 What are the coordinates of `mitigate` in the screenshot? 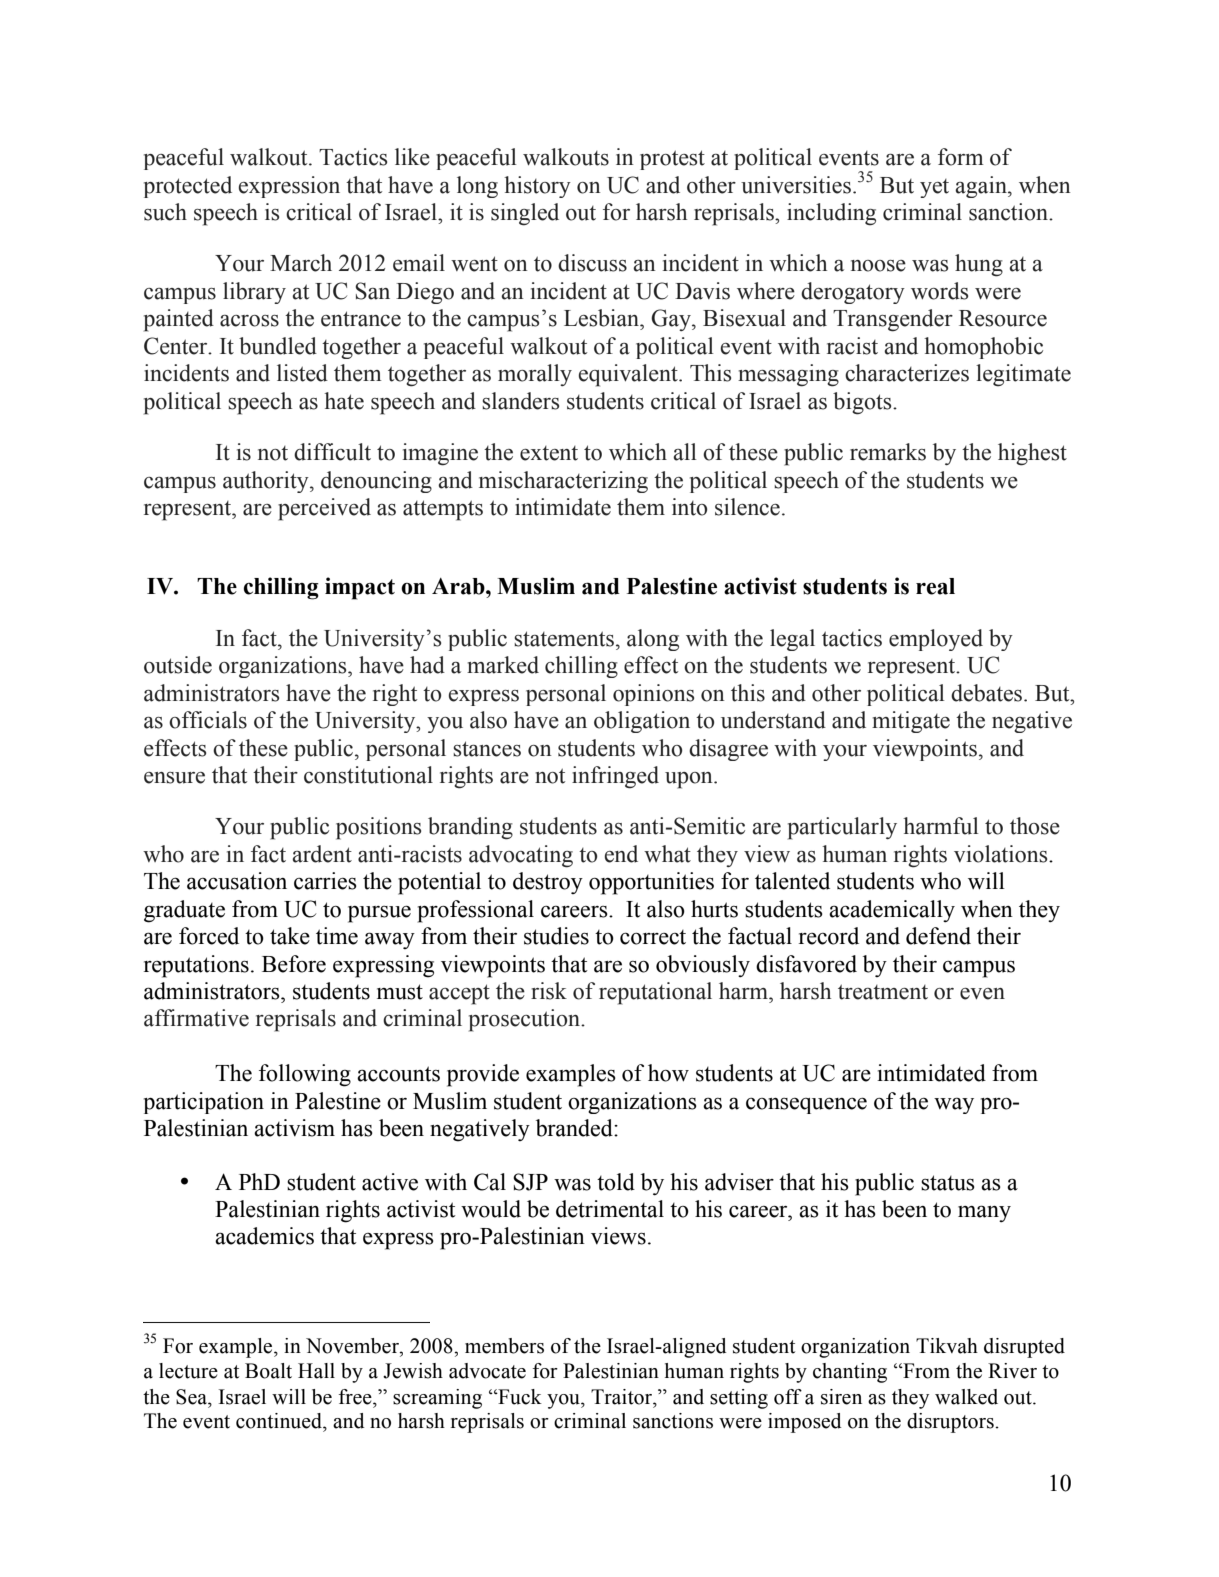 It's located at (911, 722).
